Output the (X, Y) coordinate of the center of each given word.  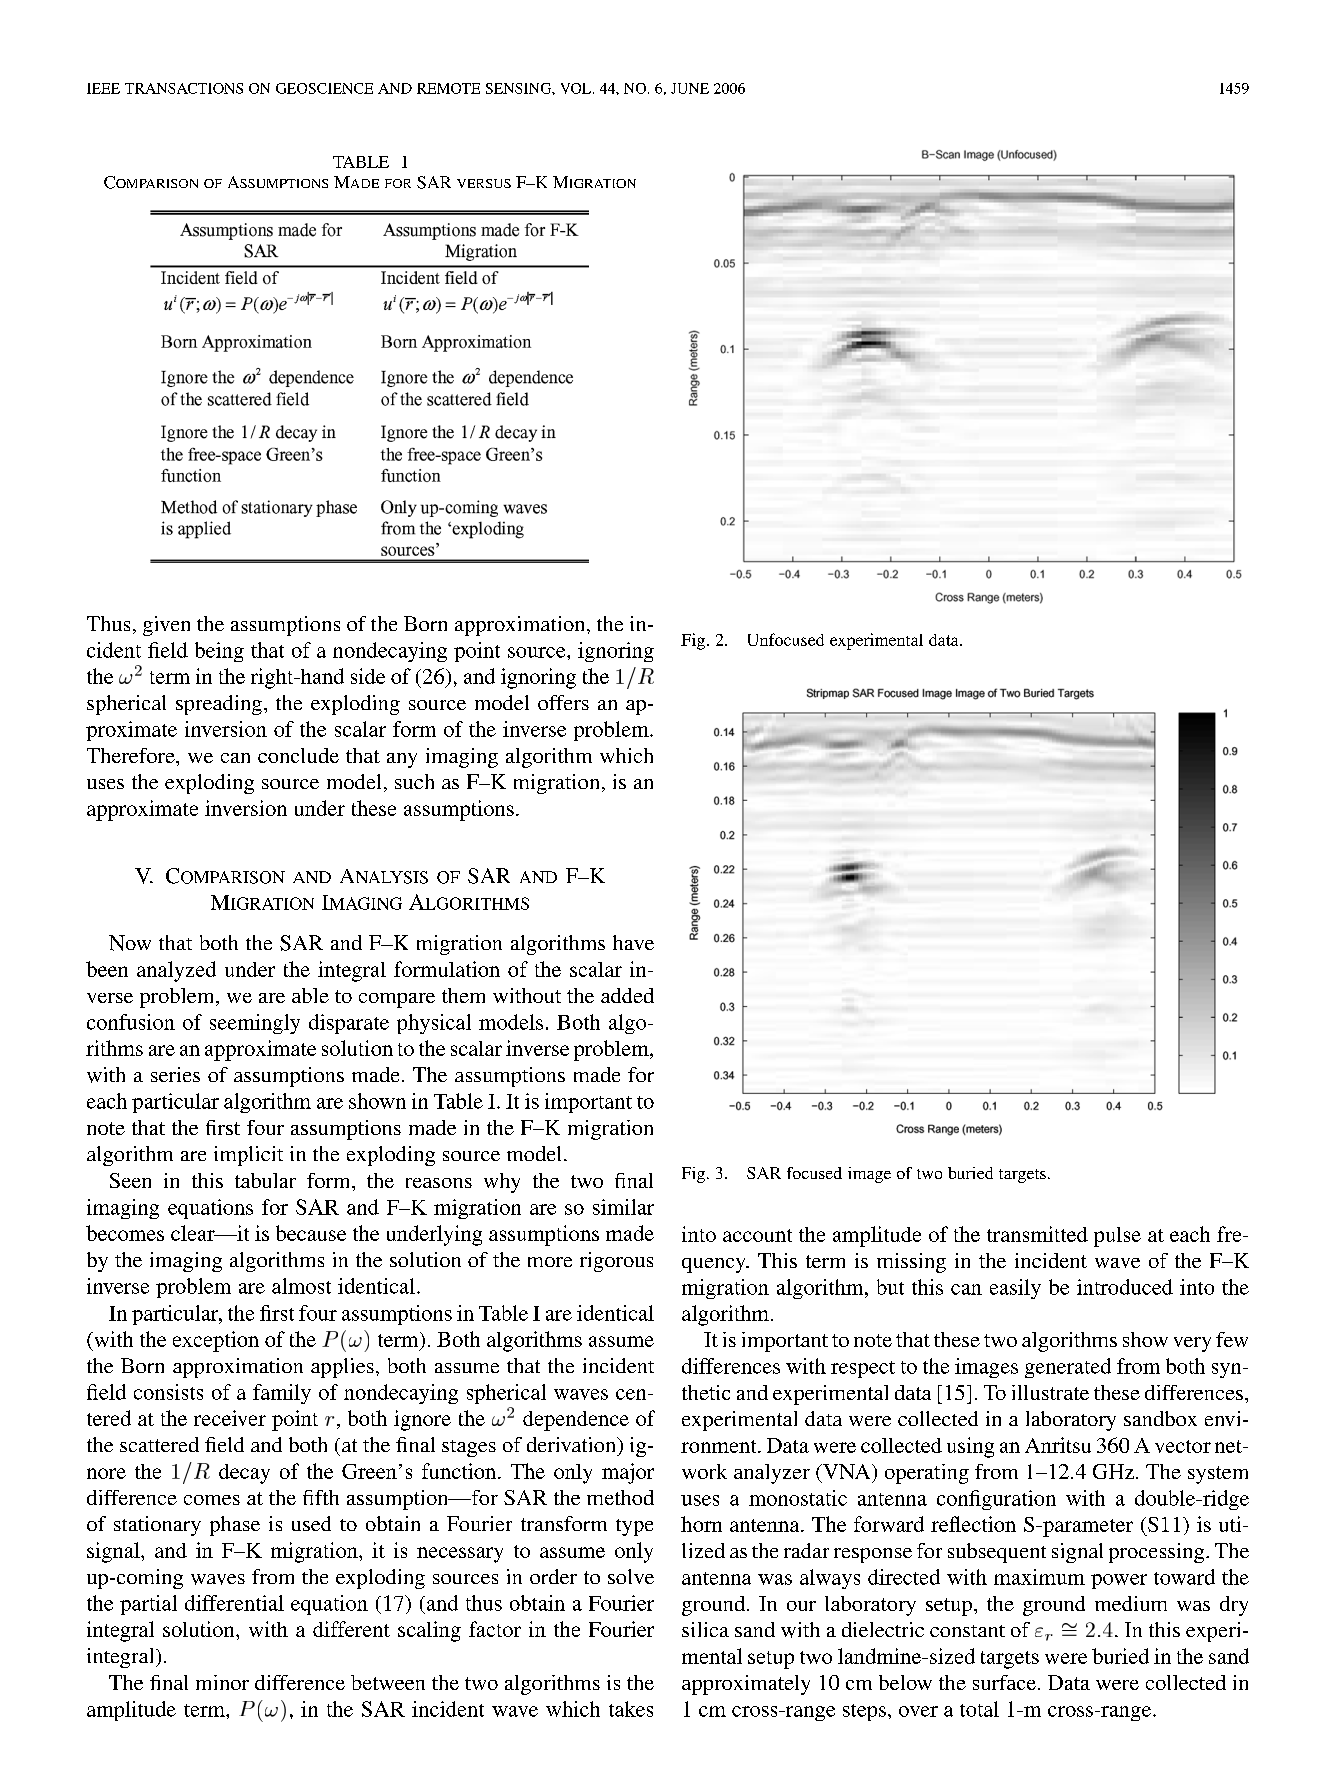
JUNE (690, 88)
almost (301, 1286)
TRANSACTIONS (184, 88)
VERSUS (484, 183)
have (633, 942)
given (166, 626)
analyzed (176, 971)
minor (222, 1682)
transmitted (1037, 1234)
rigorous (616, 1262)
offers (563, 702)
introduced (1125, 1287)
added (627, 995)
